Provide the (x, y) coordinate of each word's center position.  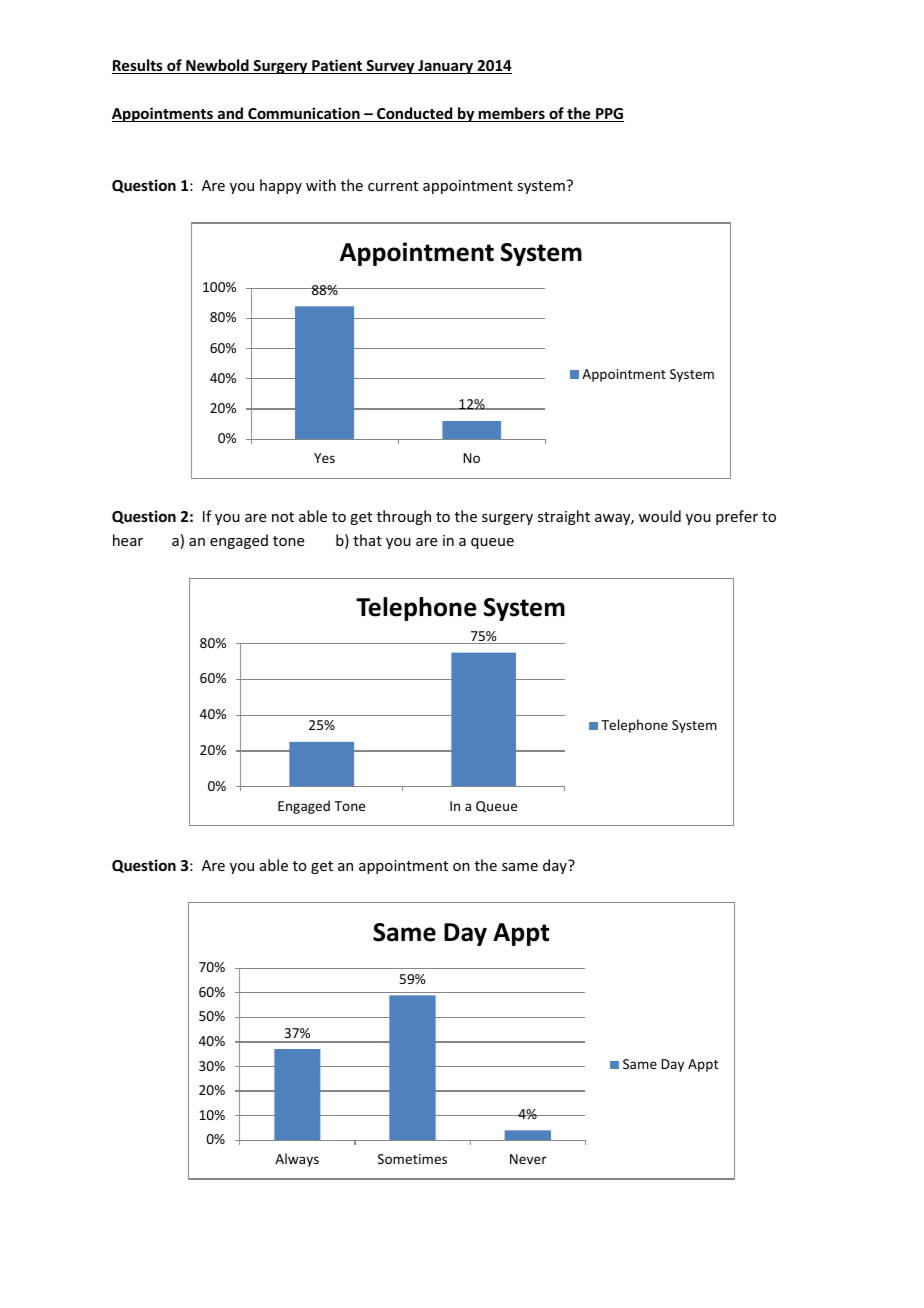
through (404, 517)
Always (297, 1160)
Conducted (415, 114)
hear (128, 540)
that (367, 540)
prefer (737, 517)
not (283, 517)
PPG (609, 115)
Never (528, 1159)
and (230, 114)
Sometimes (412, 1159)
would (660, 516)
